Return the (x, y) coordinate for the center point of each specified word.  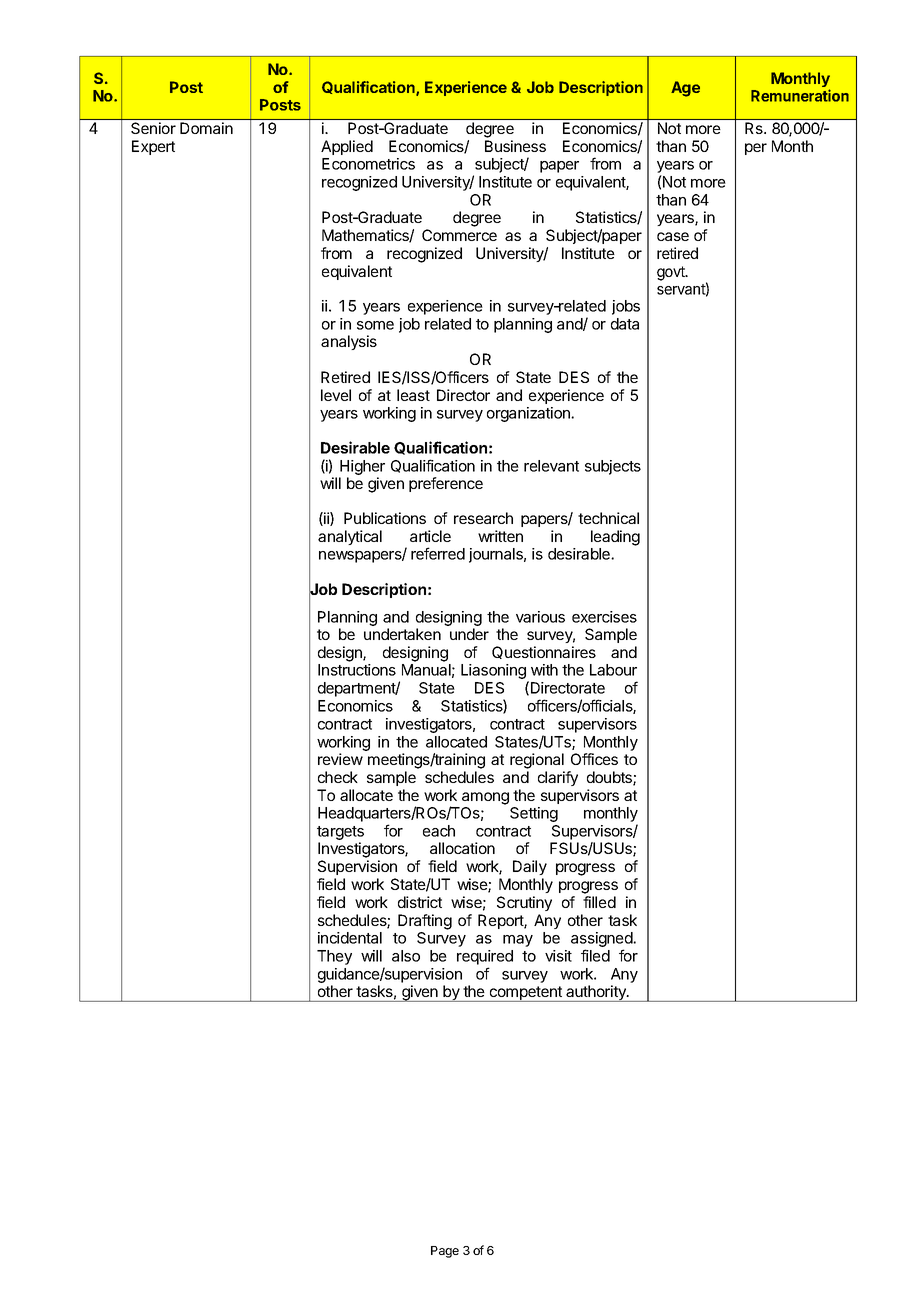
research (483, 518)
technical (608, 518)
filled (599, 902)
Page (445, 1252)
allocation (462, 848)
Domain (206, 128)
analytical (350, 537)
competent (526, 994)
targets (340, 834)
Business (515, 146)
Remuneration (800, 95)
